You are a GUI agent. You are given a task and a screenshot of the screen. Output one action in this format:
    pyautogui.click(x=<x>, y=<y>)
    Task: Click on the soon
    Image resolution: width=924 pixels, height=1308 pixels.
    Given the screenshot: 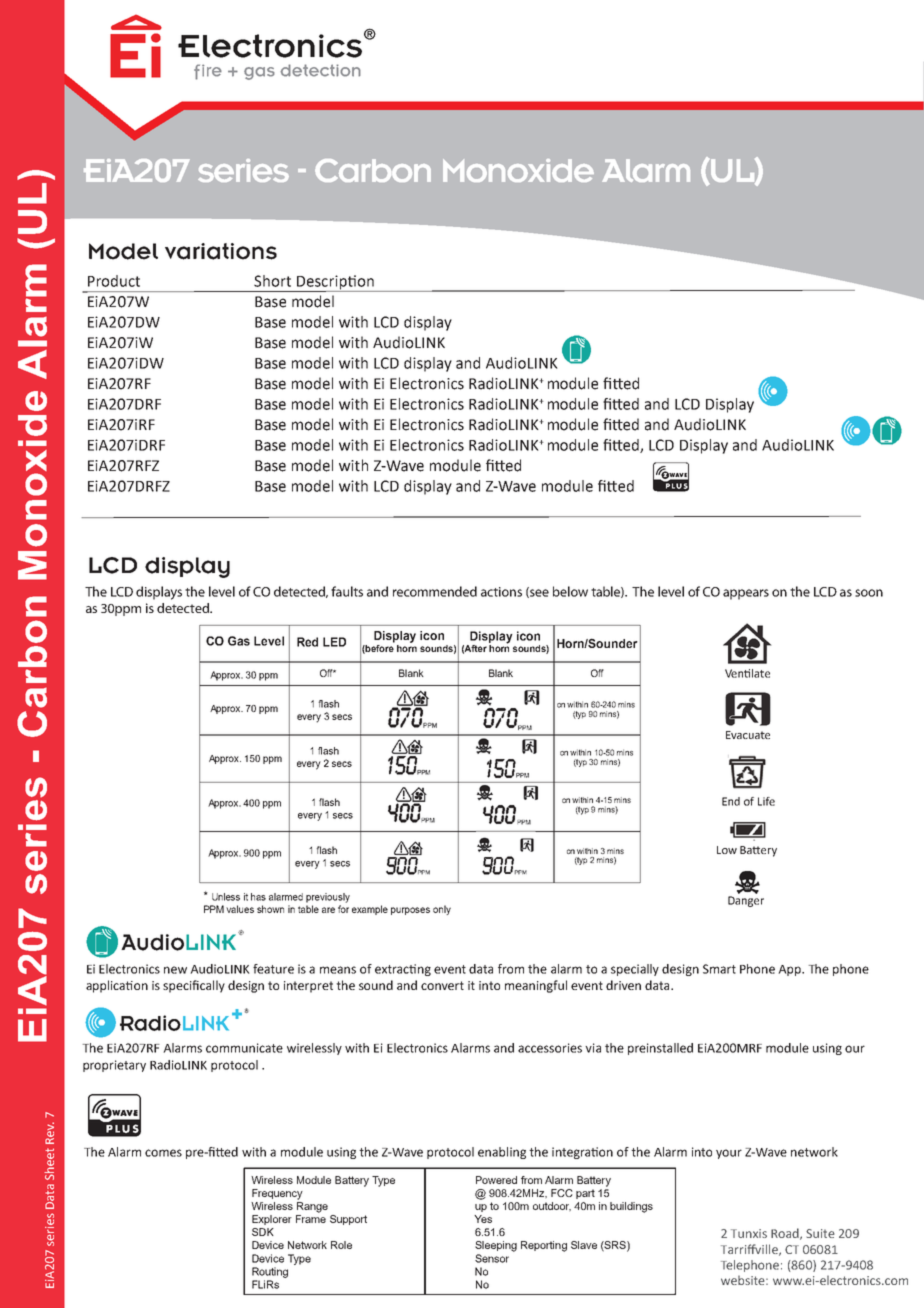 What is the action you would take?
    pyautogui.click(x=869, y=593)
